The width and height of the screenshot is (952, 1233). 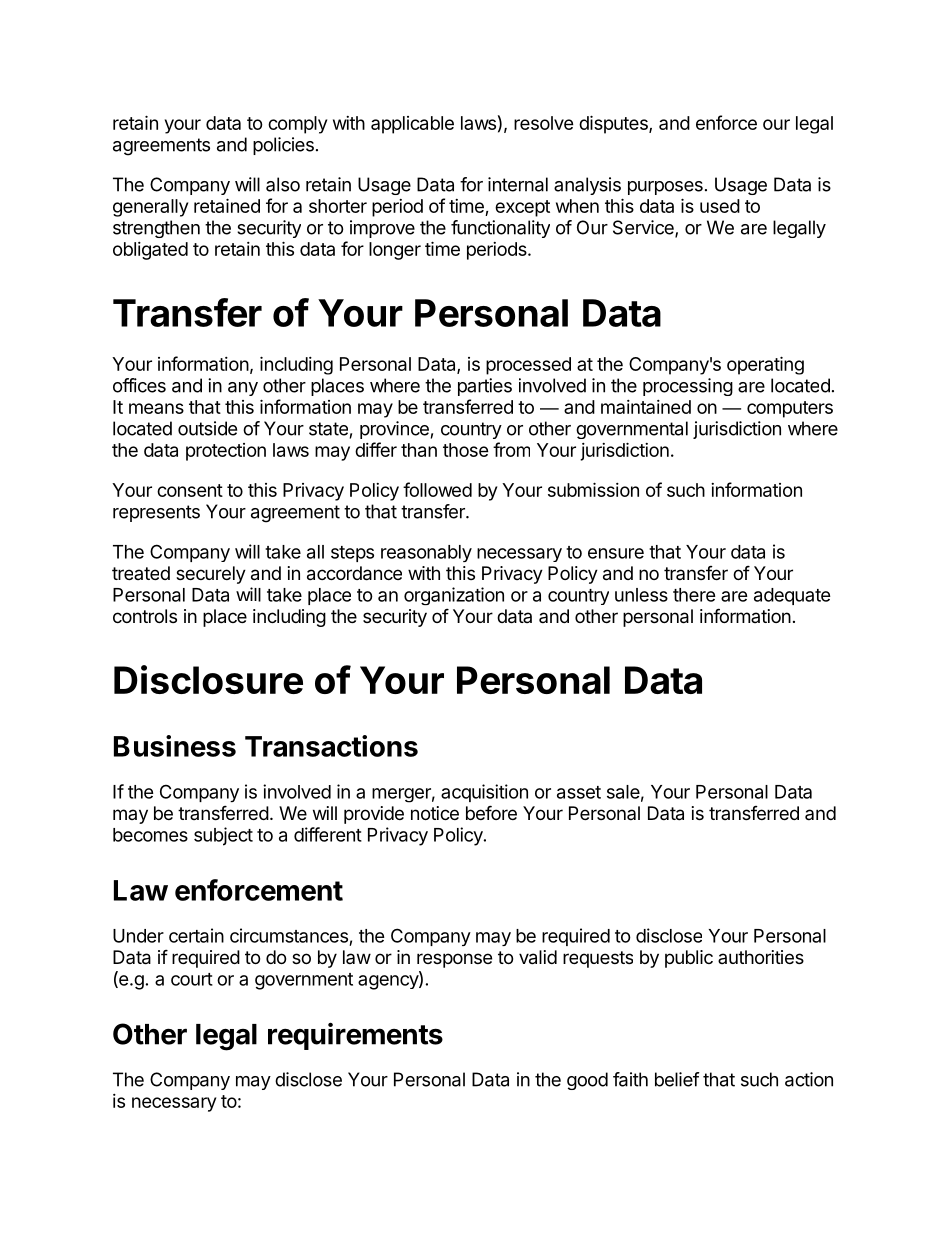 What do you see at coordinates (677, 1079) in the screenshot?
I see `belief` at bounding box center [677, 1079].
